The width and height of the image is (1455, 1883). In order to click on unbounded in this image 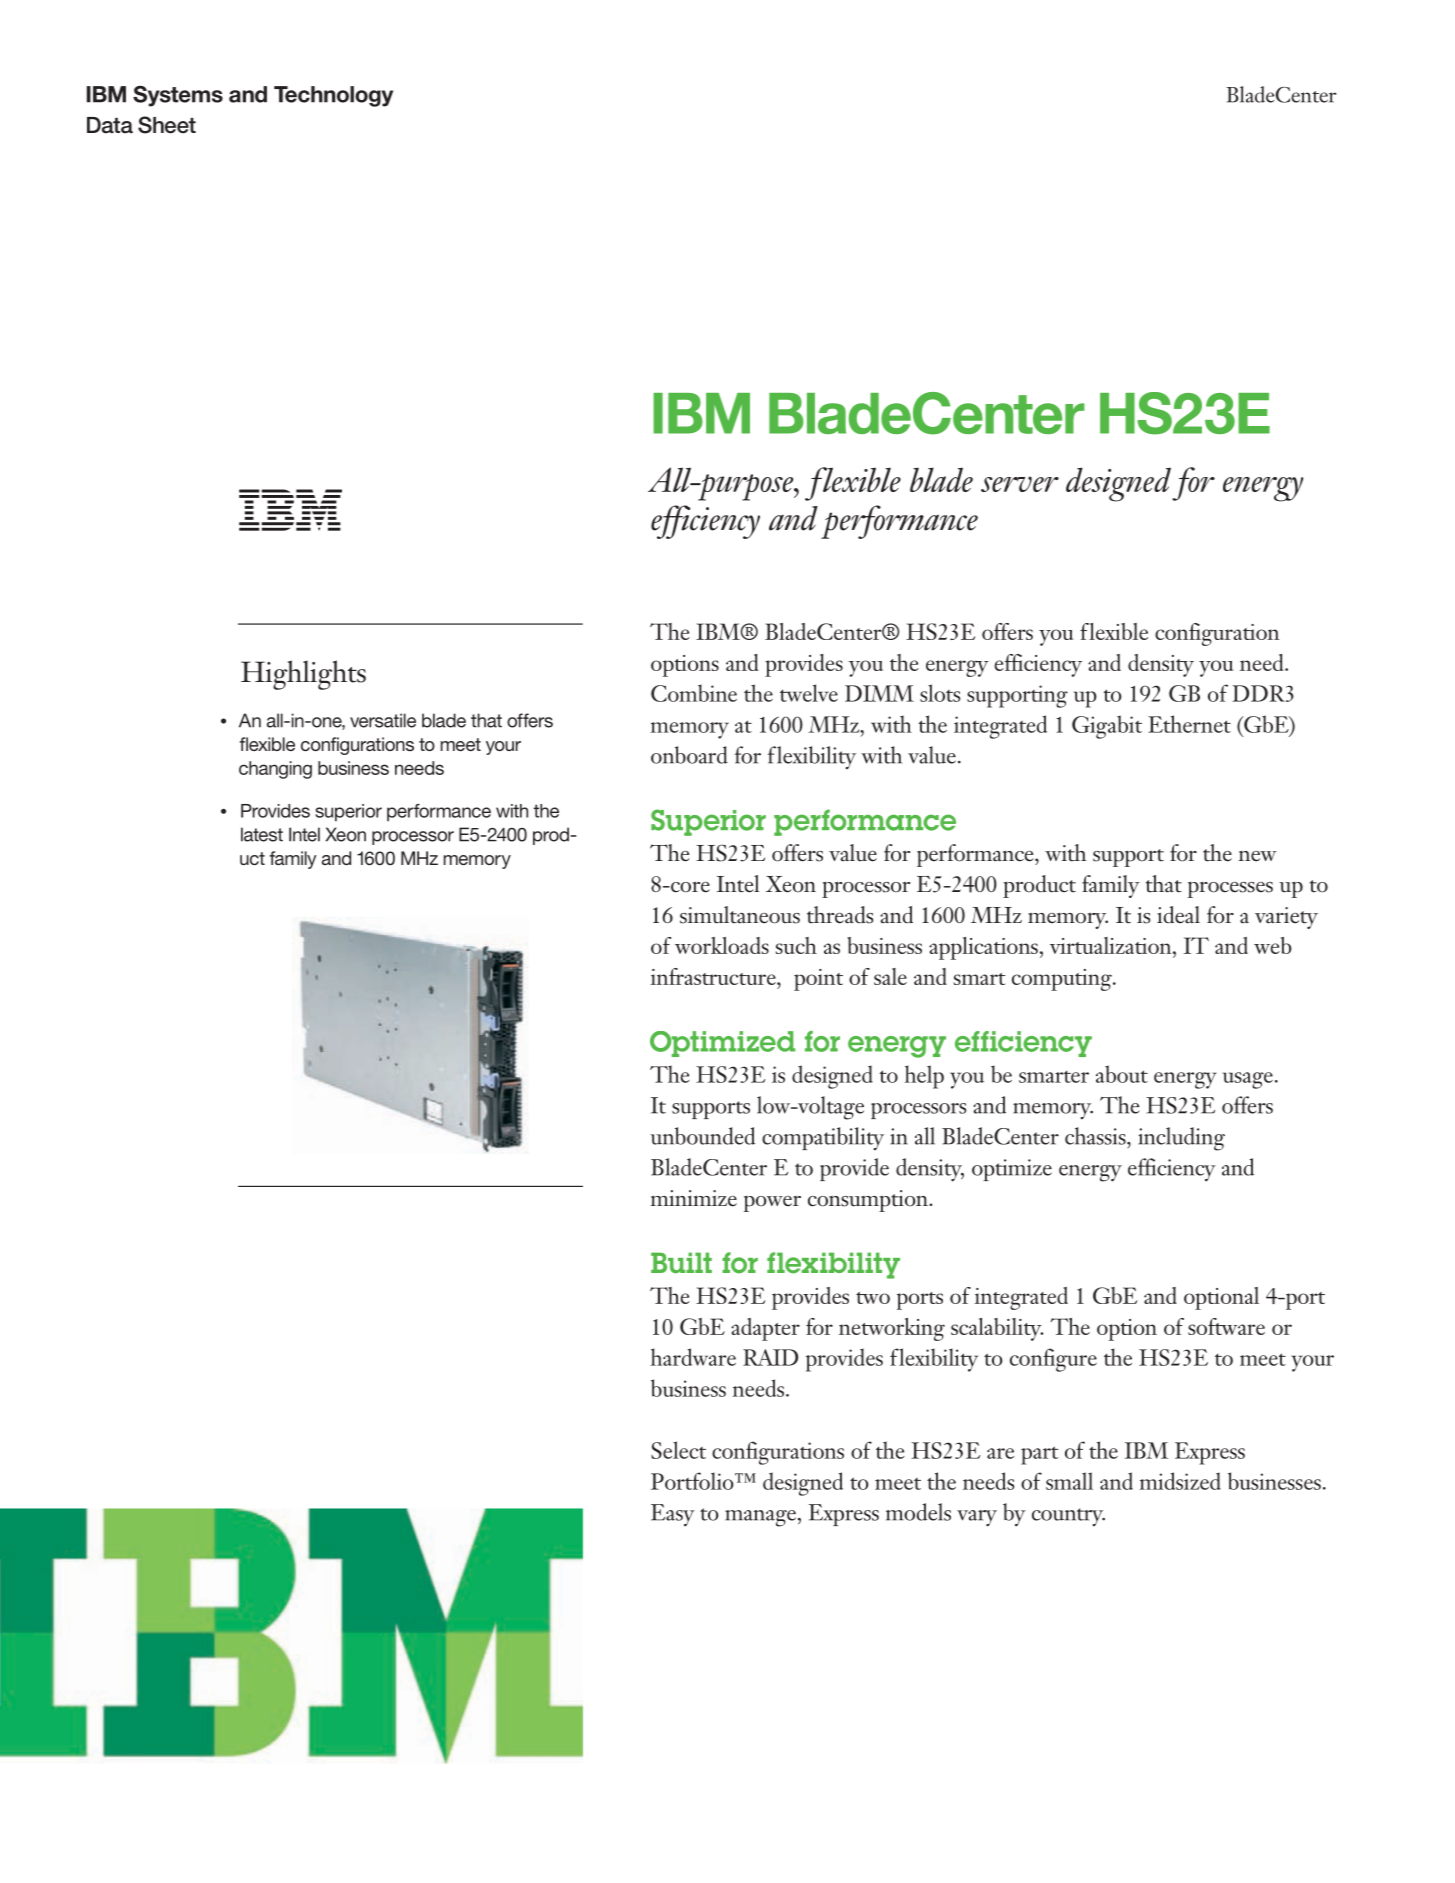, I will do `click(702, 1136)`.
